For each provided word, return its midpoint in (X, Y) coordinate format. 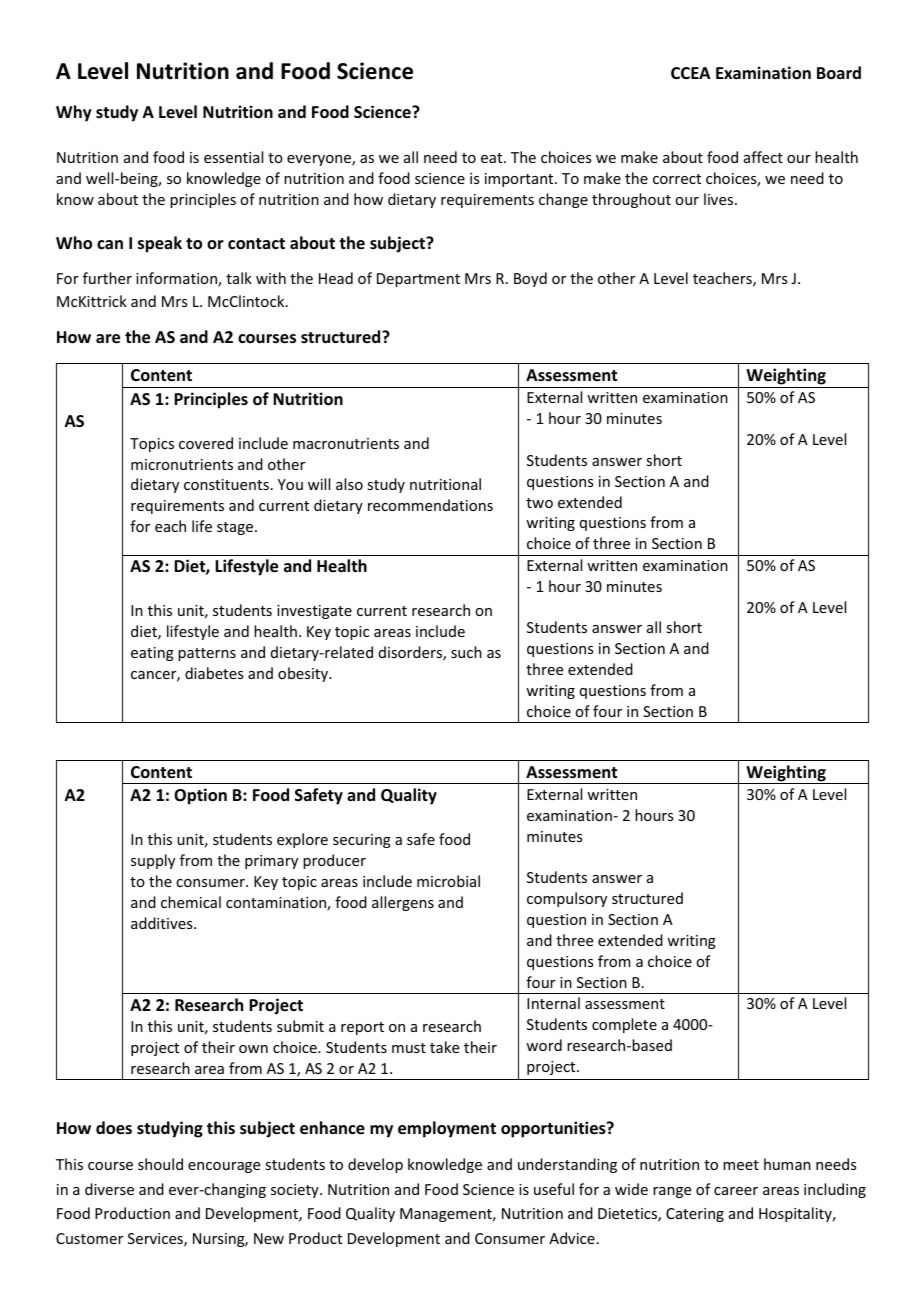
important (520, 180)
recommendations (430, 505)
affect (763, 157)
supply (153, 861)
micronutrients (182, 464)
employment (447, 1129)
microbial (448, 881)
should (160, 1164)
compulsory (567, 899)
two (539, 503)
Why (74, 113)
